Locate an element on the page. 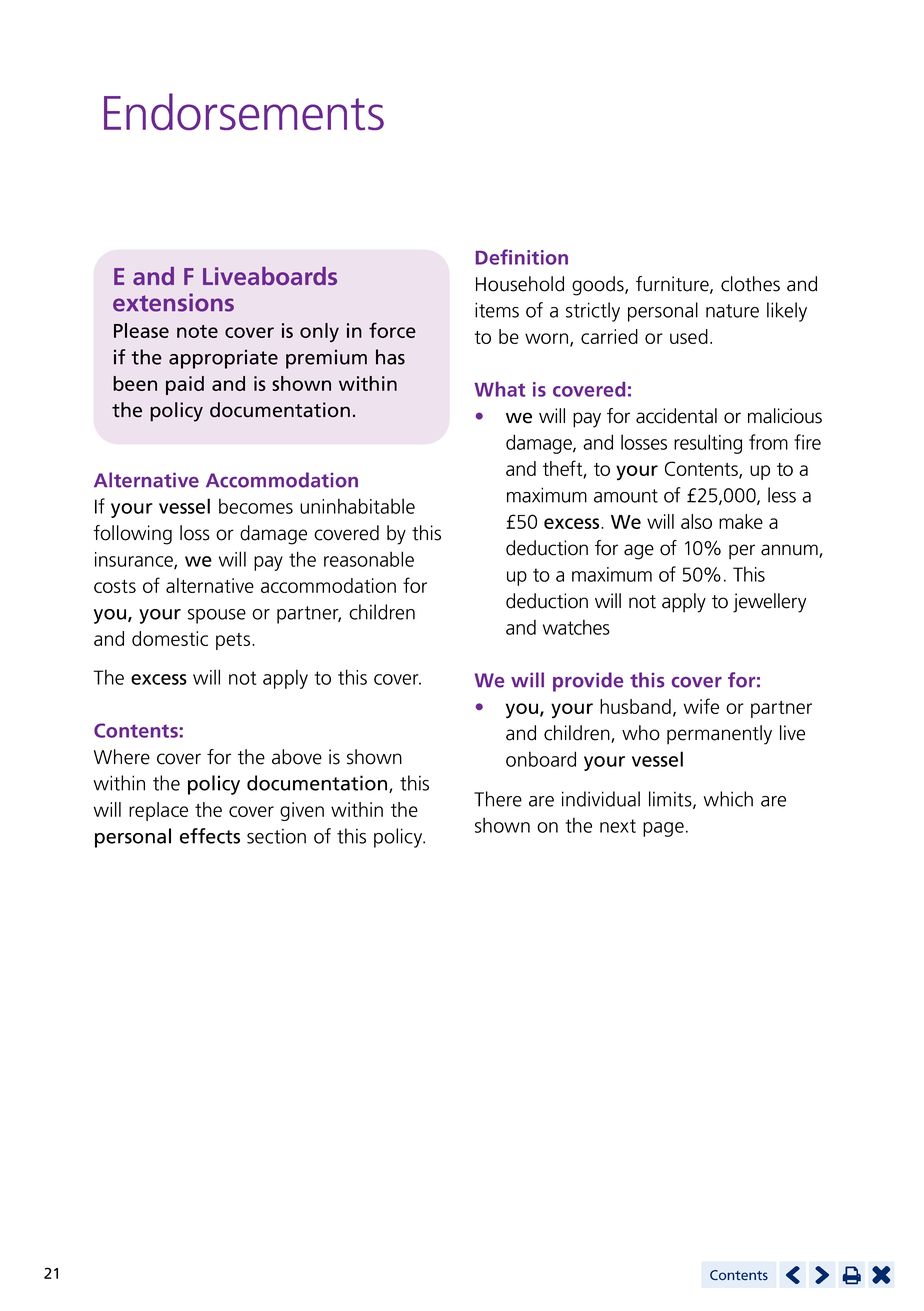 The height and width of the image is (1311, 924). spouse is located at coordinates (217, 616).
